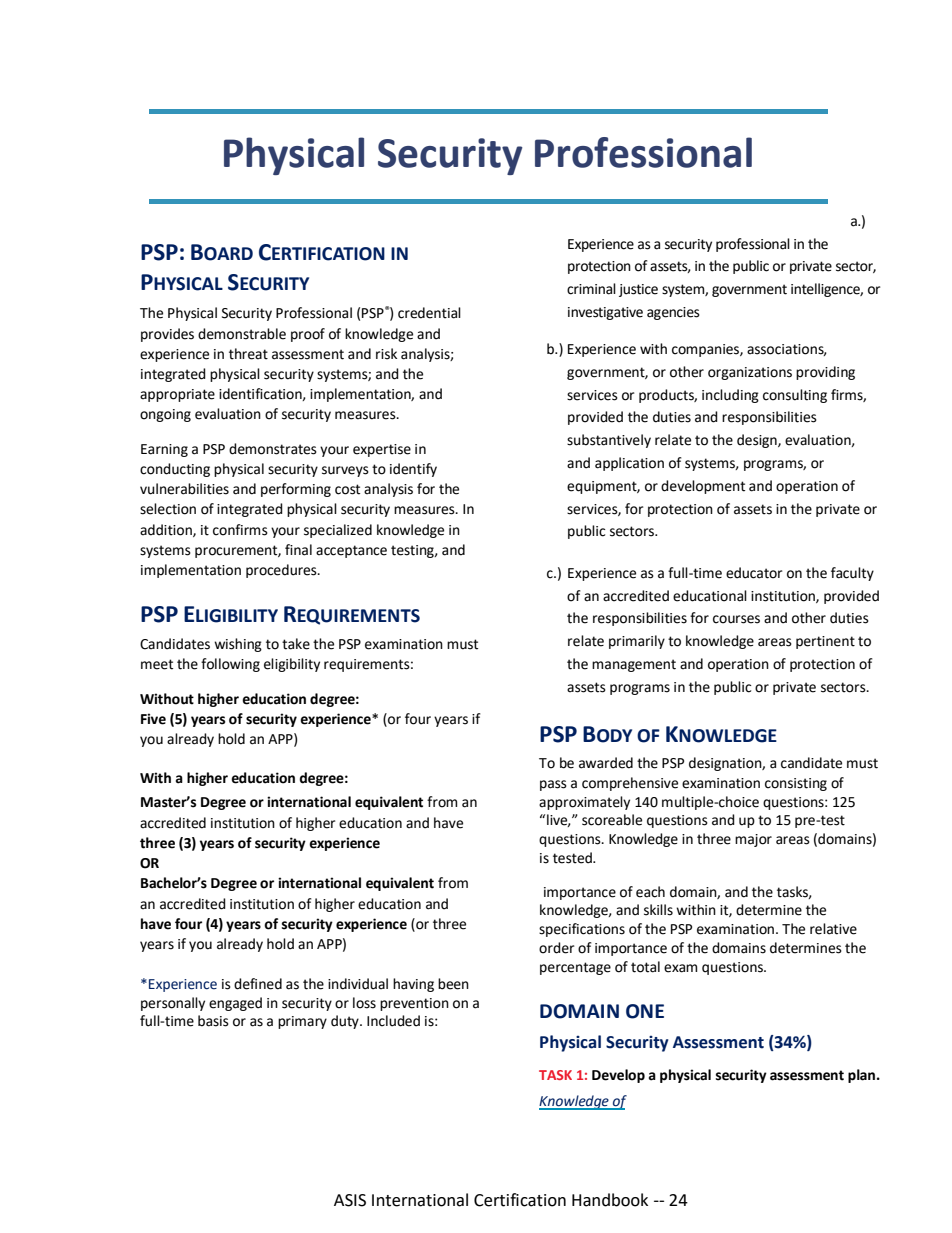 Image resolution: width=952 pixels, height=1233 pixels. Describe the element at coordinates (242, 334) in the screenshot. I see `demonstrable` at that location.
